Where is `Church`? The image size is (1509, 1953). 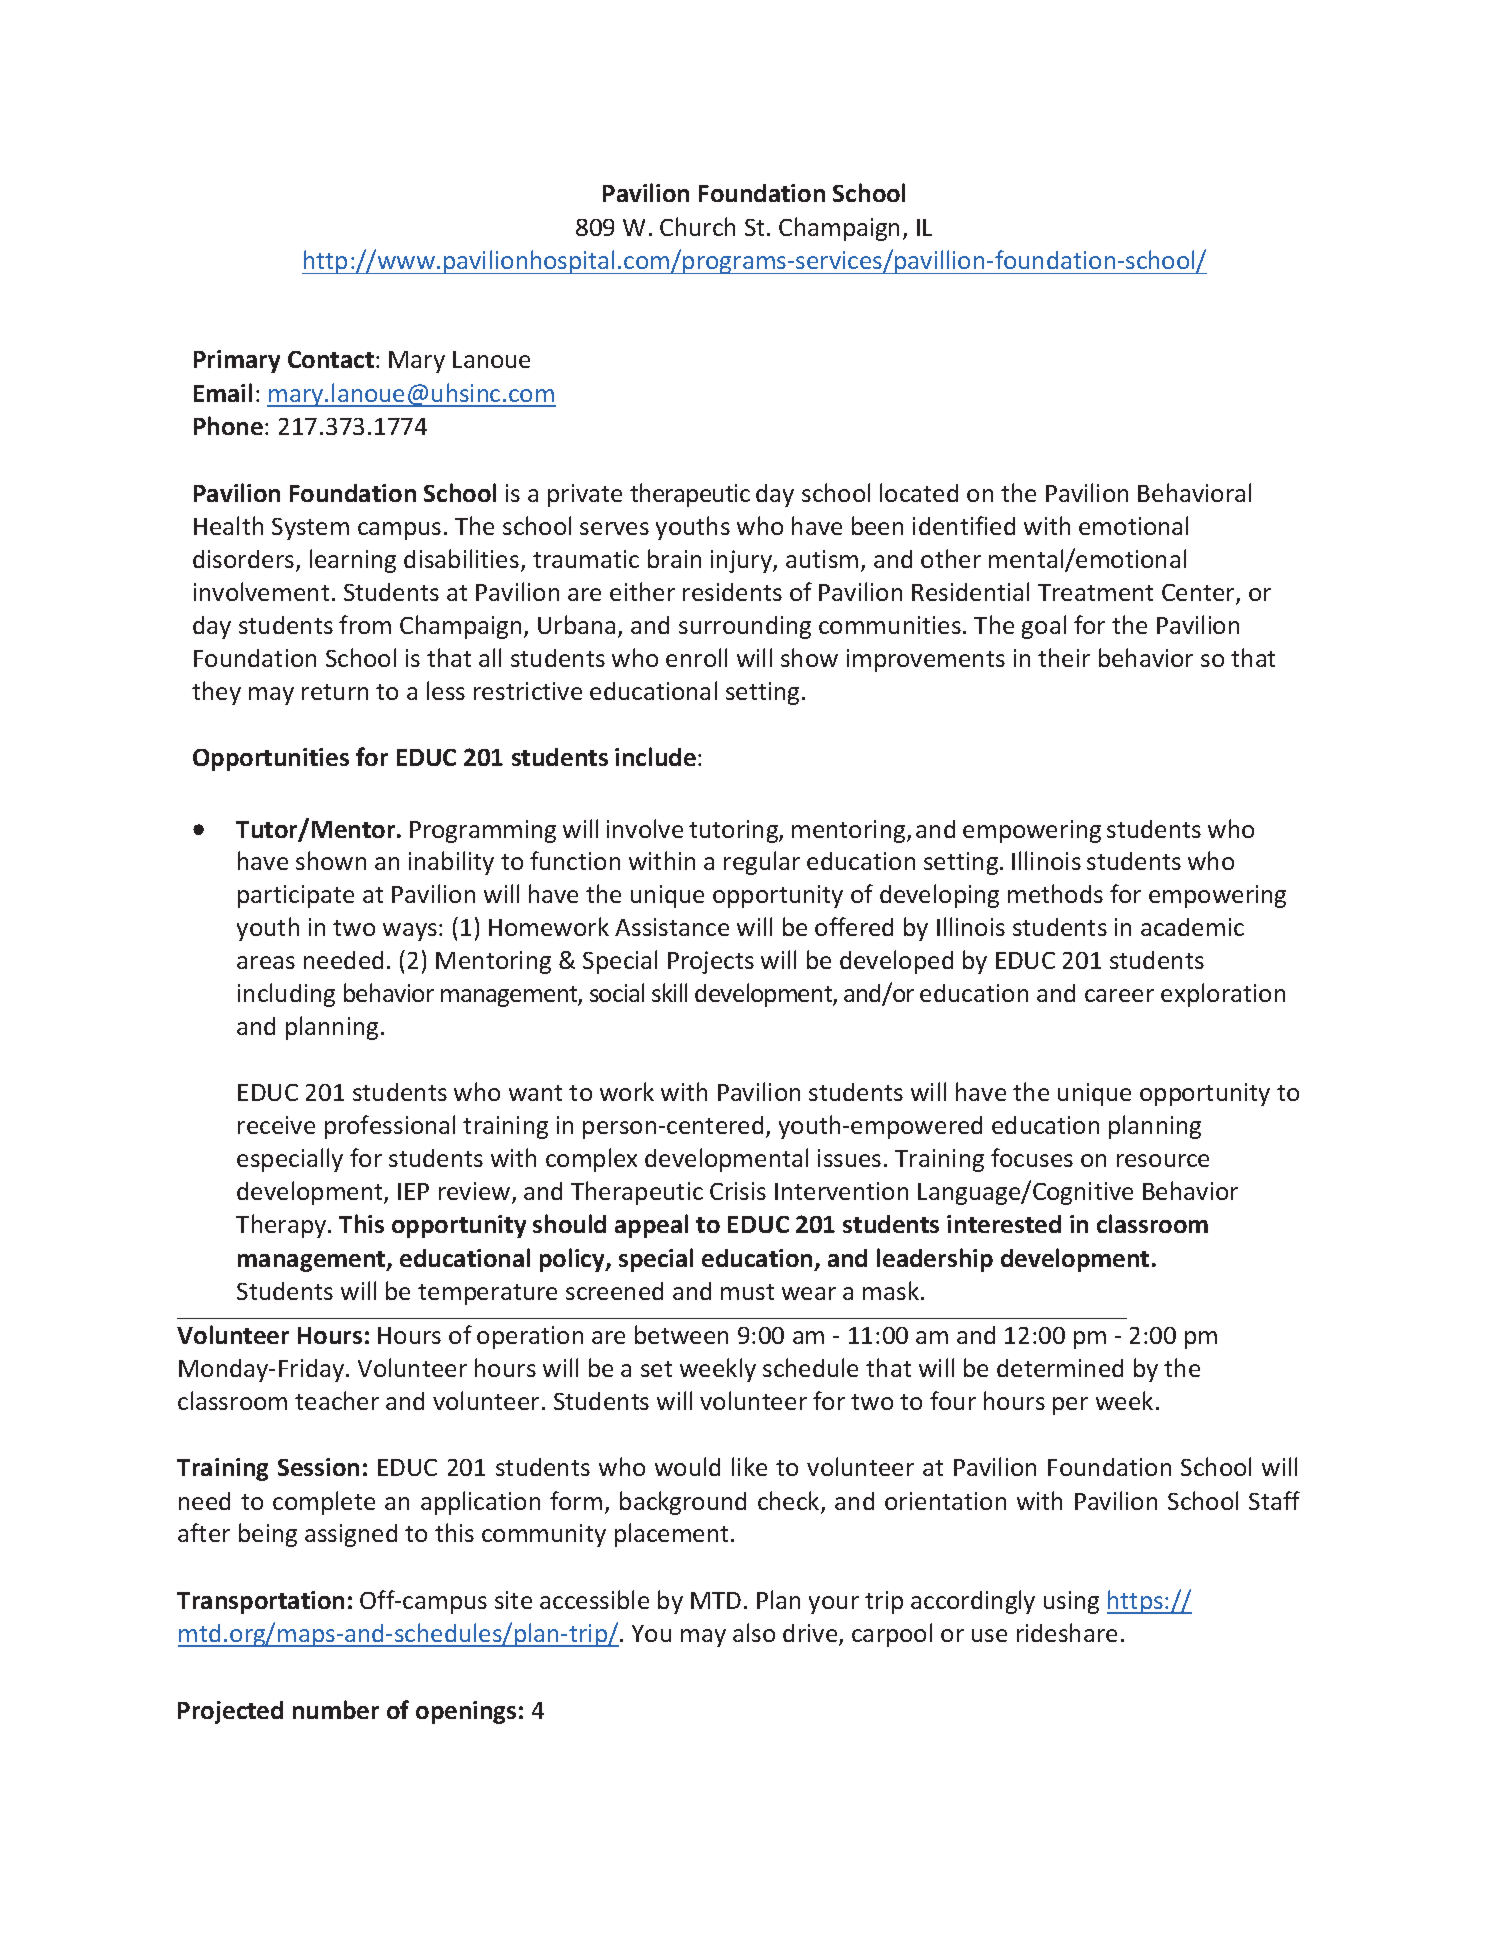
Church is located at coordinates (697, 226).
